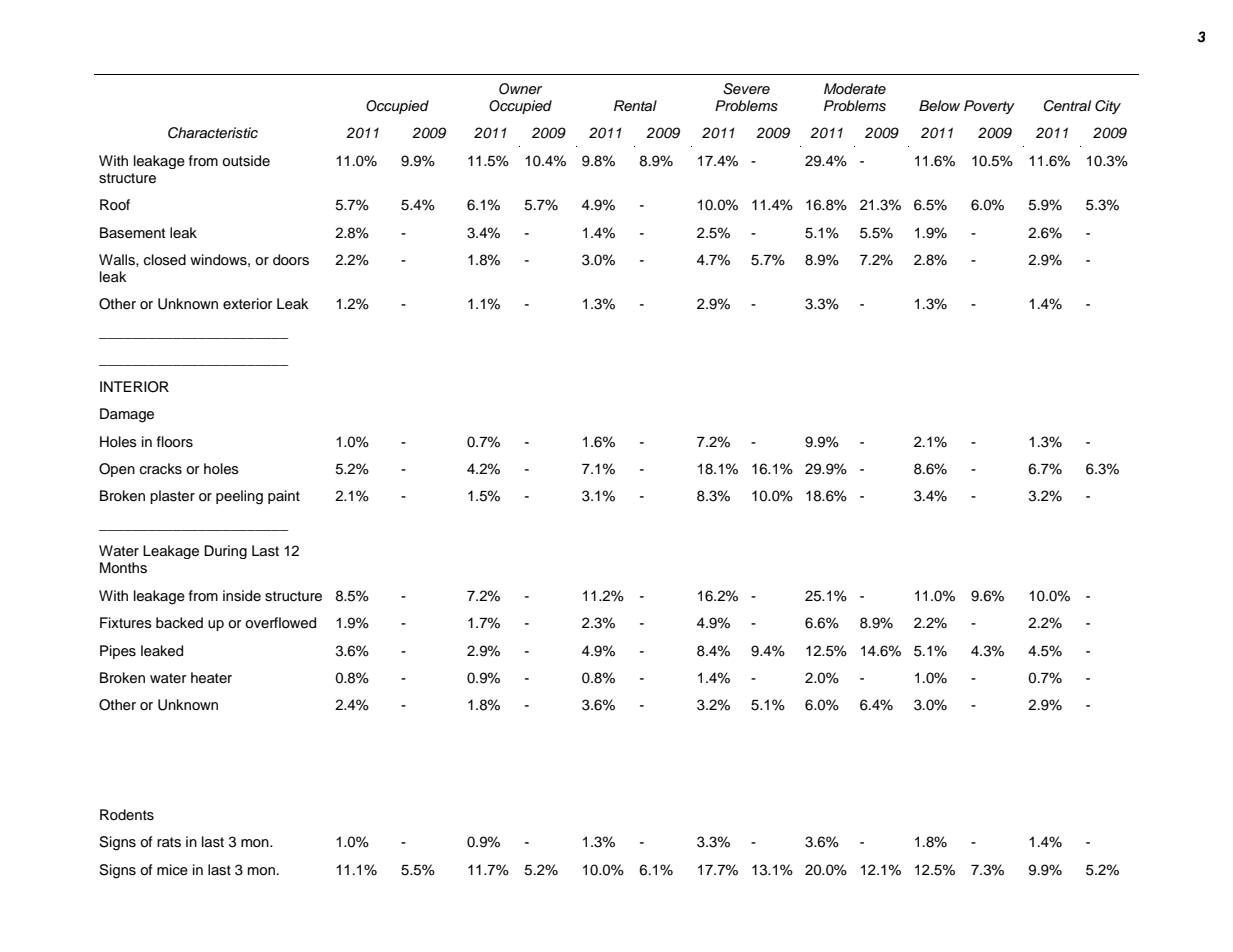 The image size is (1233, 952). Describe the element at coordinates (225, 552) in the image. I see `During` at that location.
